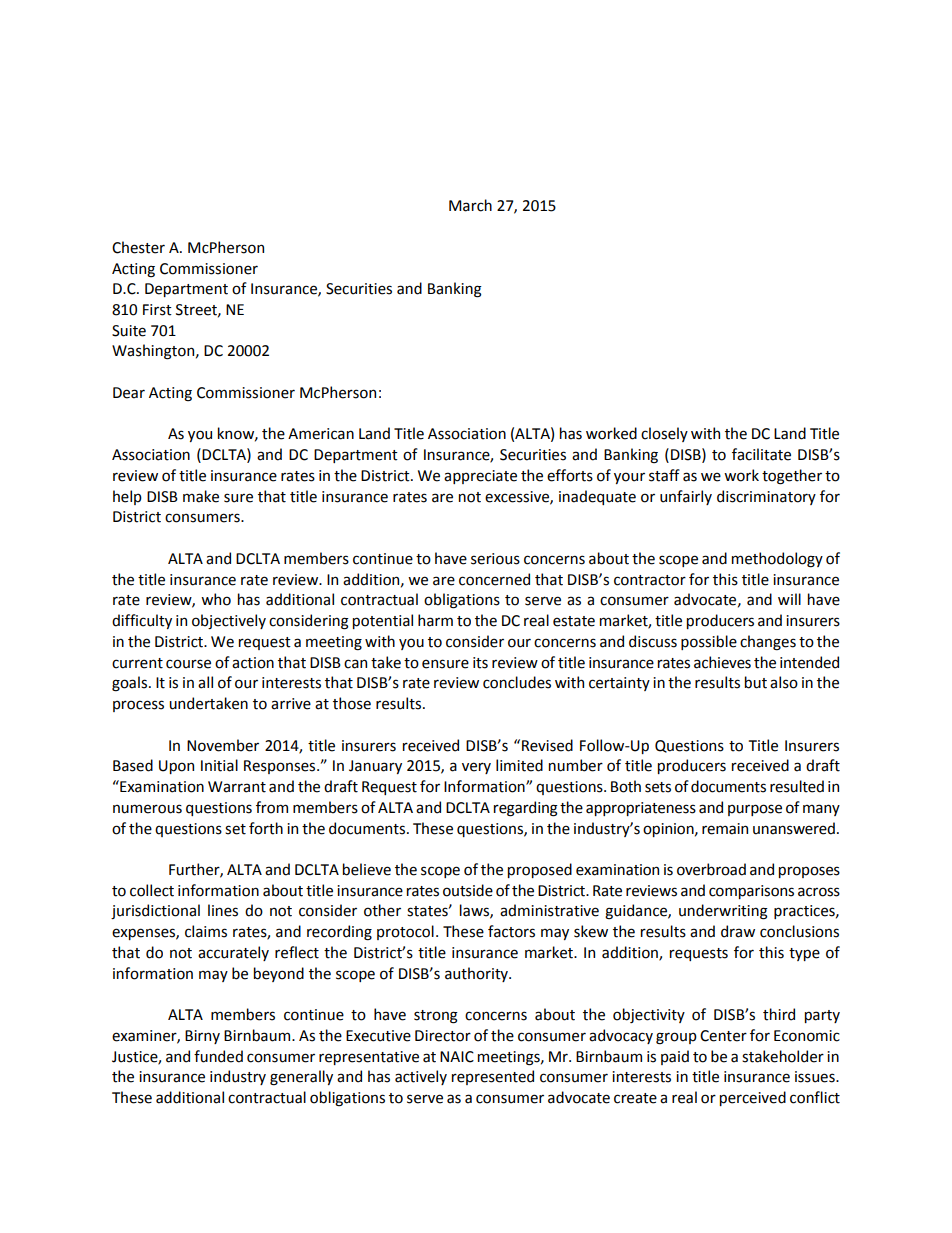  I want to click on purpose, so click(755, 810).
